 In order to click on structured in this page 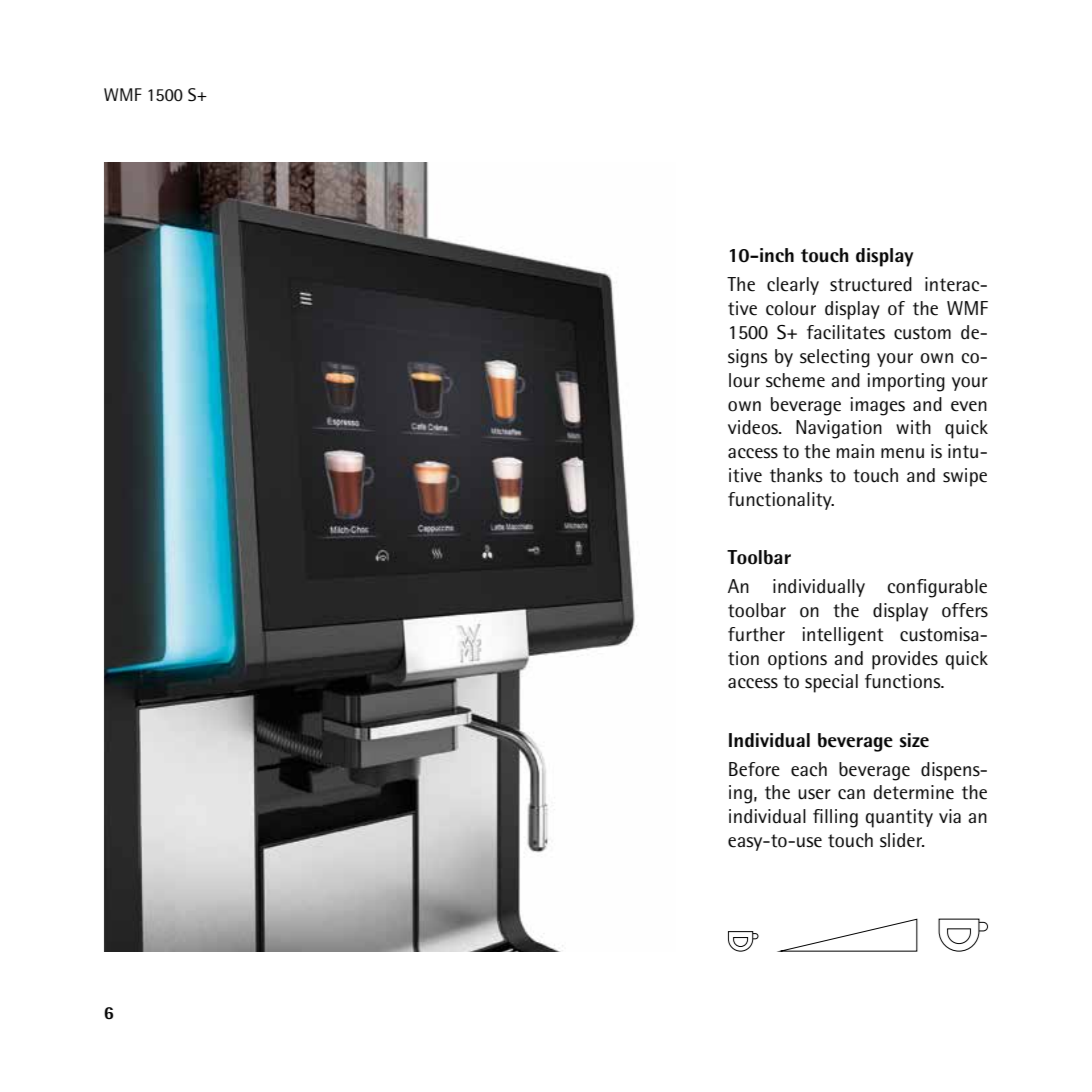, I will do `click(871, 284)`.
